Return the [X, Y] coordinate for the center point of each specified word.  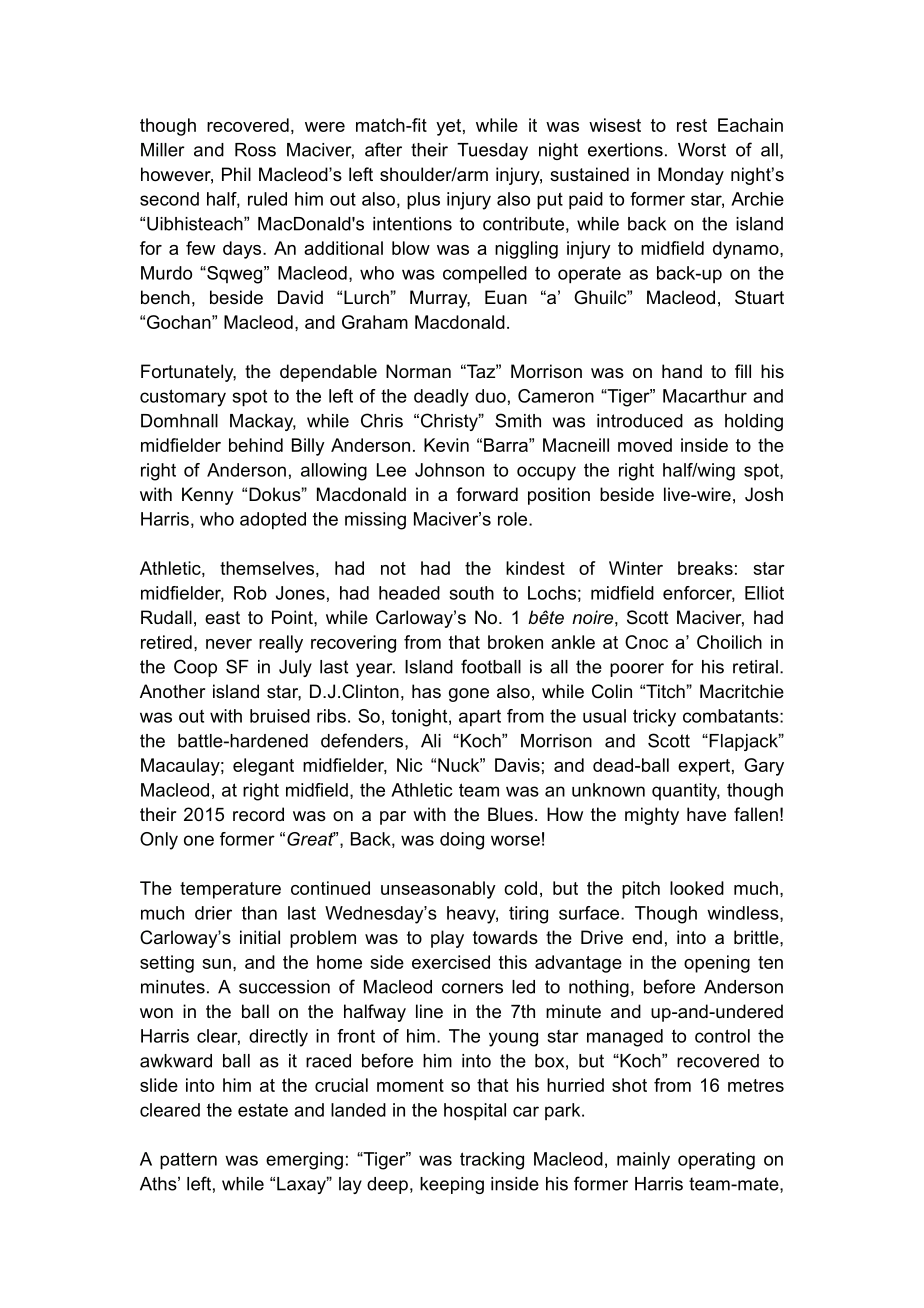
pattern [188, 1161]
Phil [236, 174]
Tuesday [492, 151]
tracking [492, 1161]
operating [716, 1161]
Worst [702, 150]
